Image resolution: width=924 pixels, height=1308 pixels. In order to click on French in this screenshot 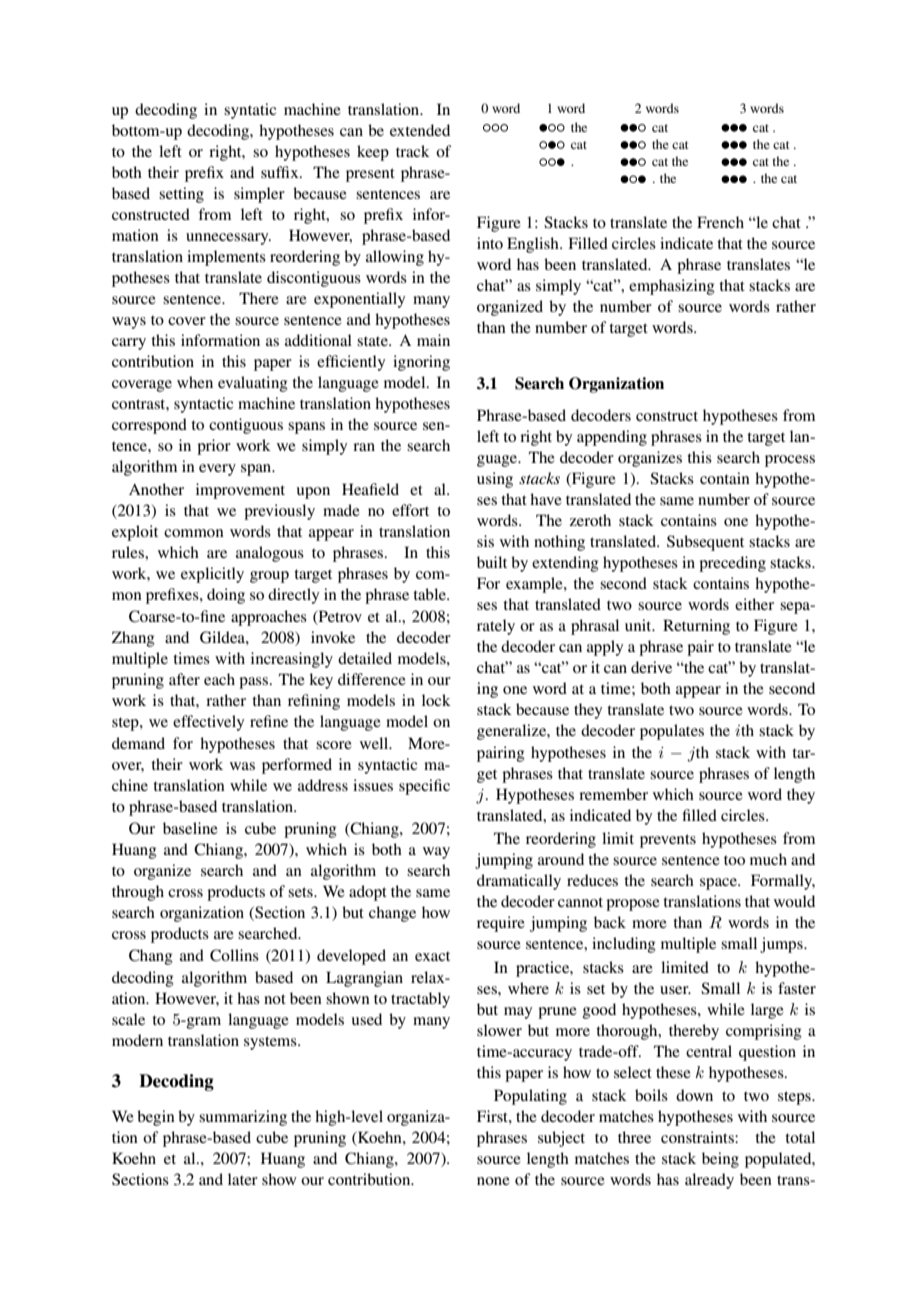, I will do `click(720, 222)`.
